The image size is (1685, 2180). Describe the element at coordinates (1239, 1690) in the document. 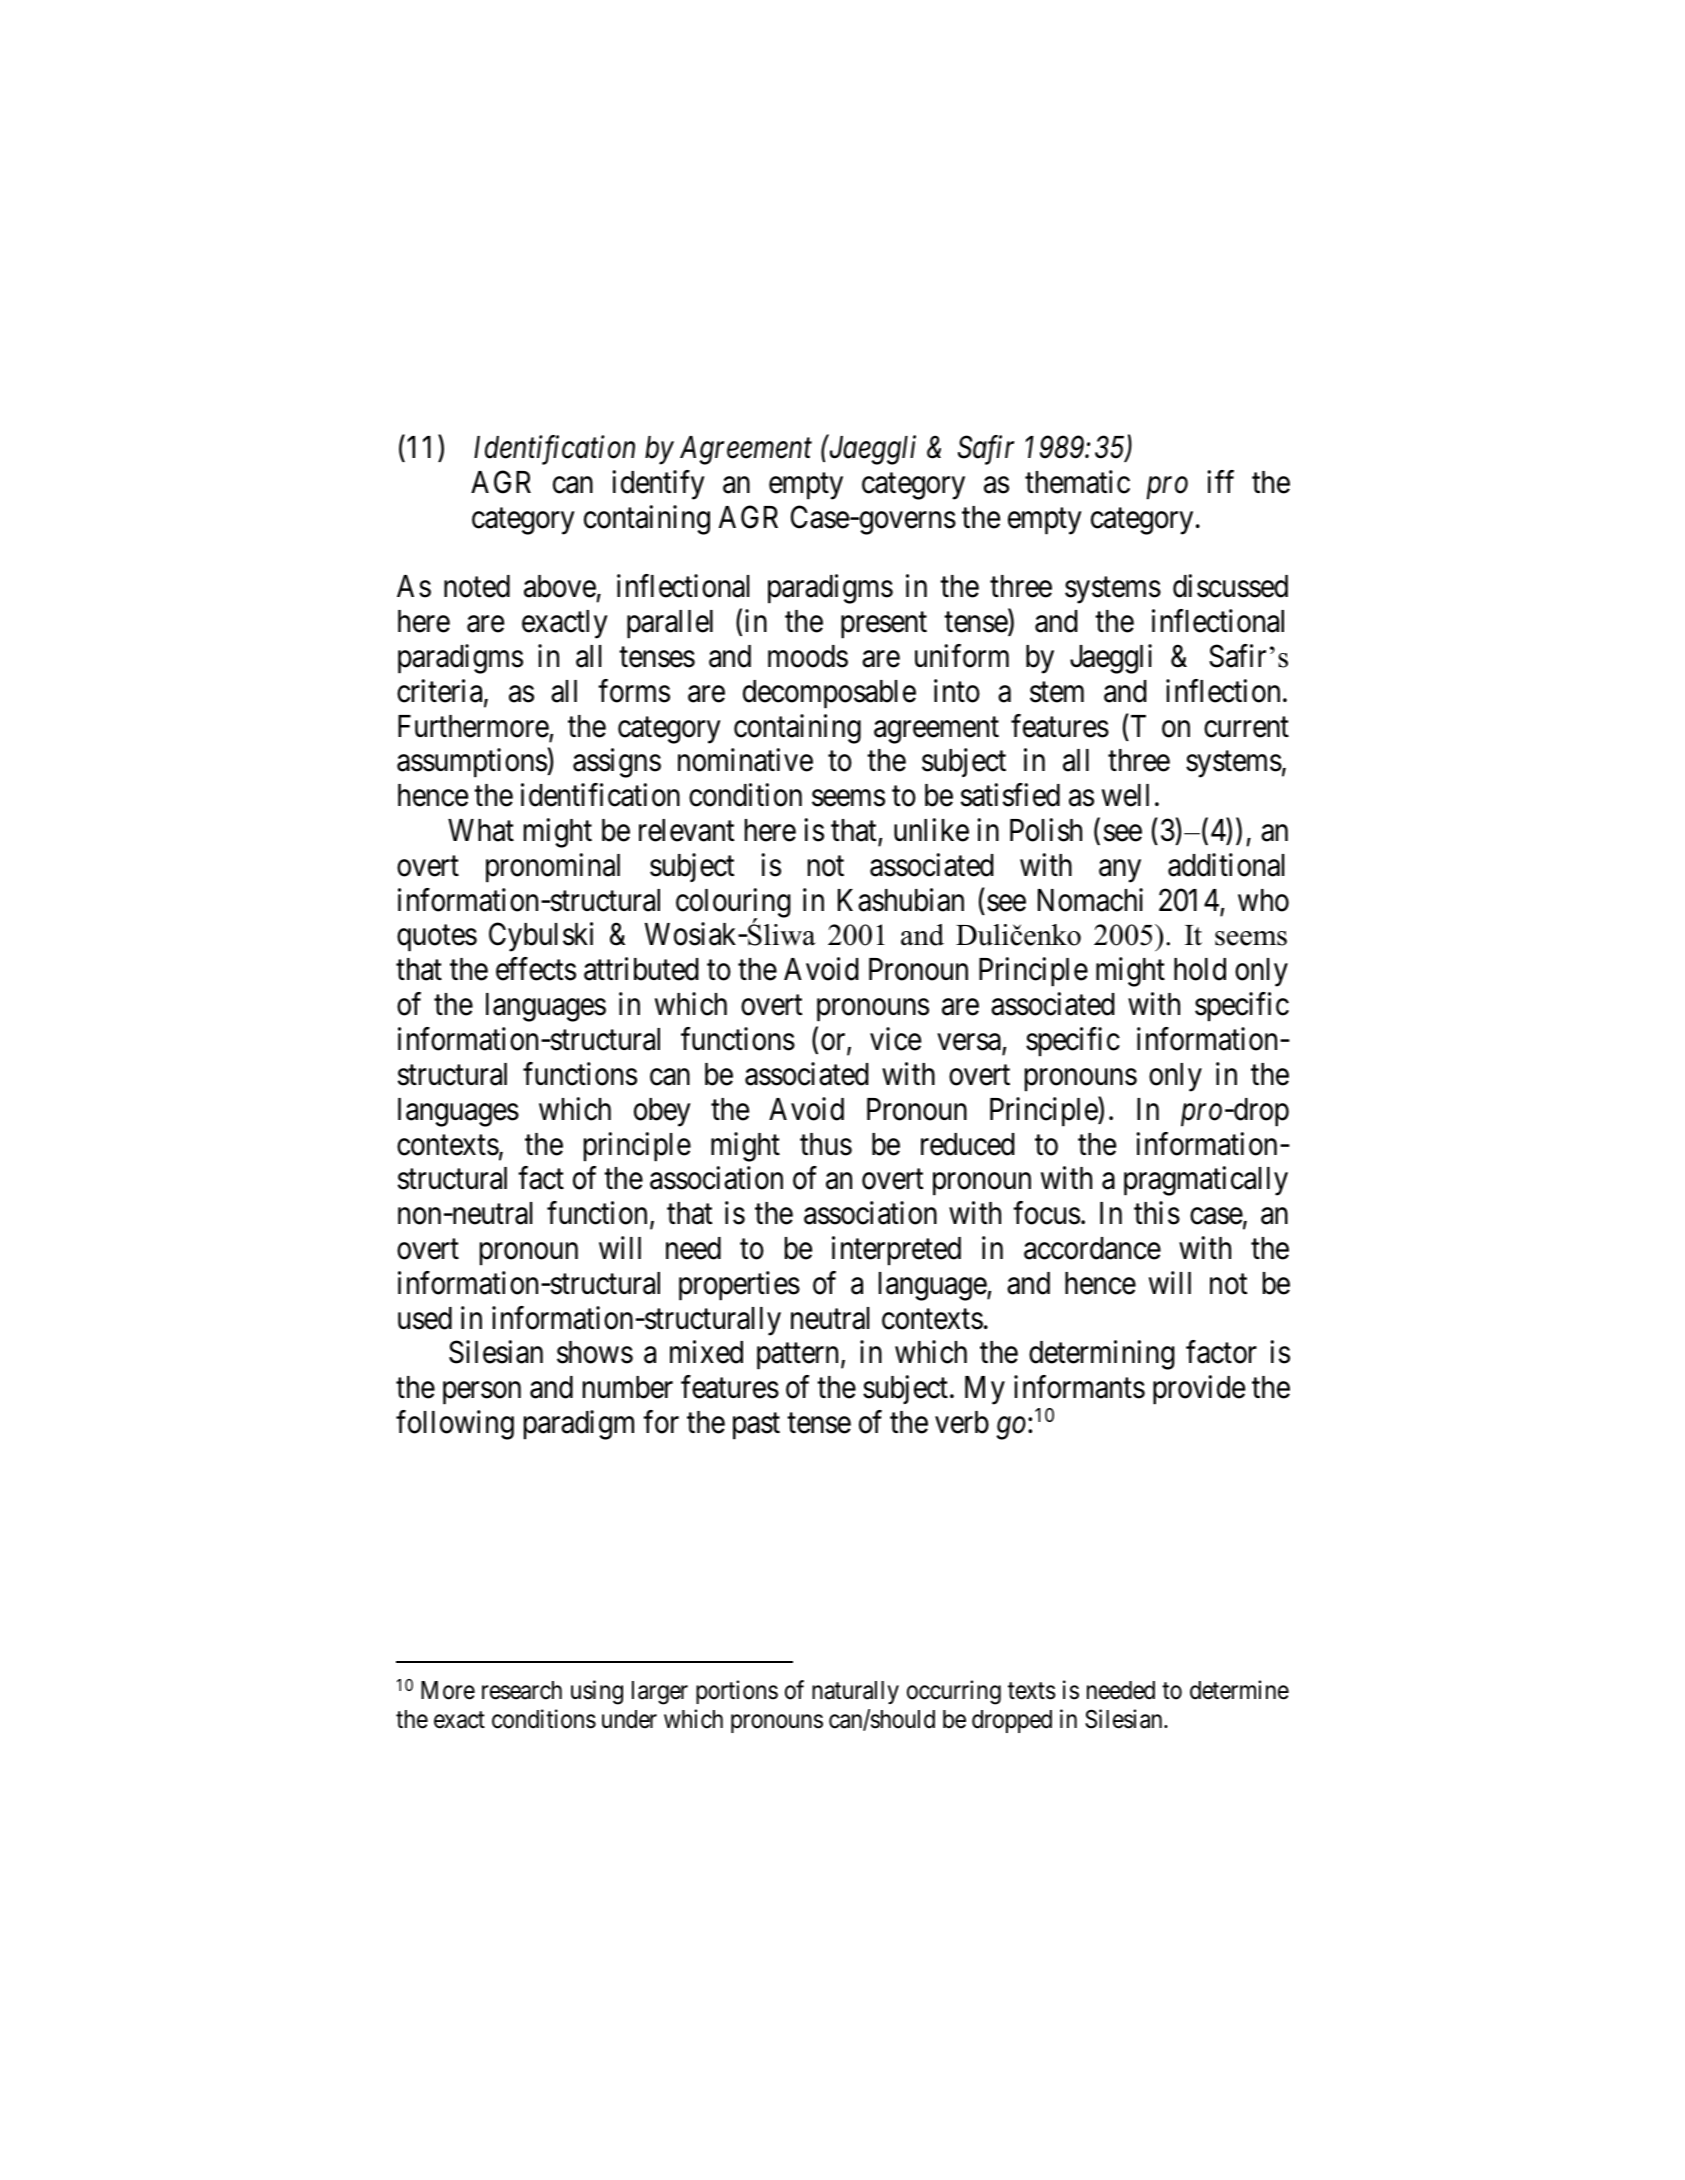

I see `determine` at that location.
